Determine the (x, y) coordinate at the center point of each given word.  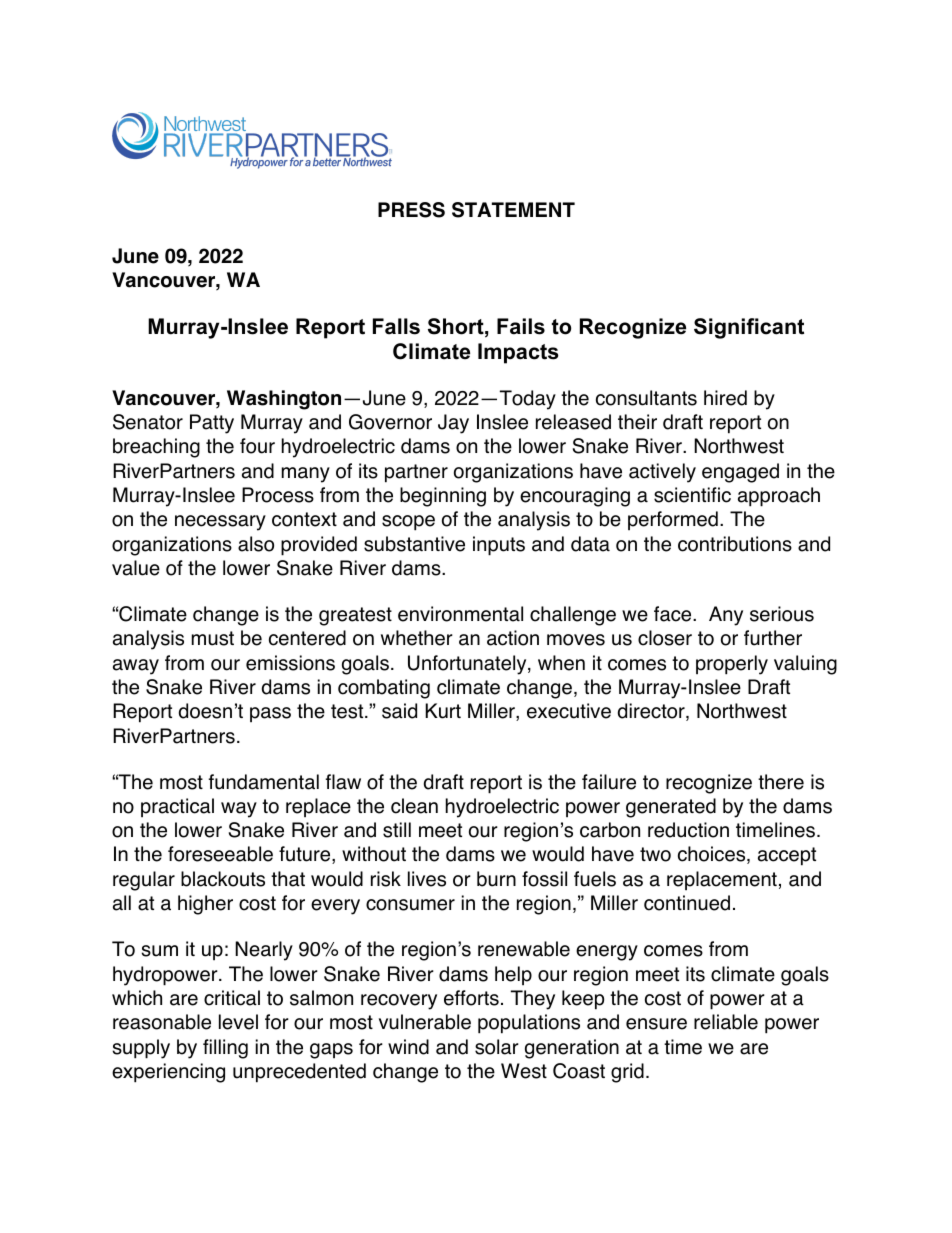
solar (497, 1047)
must (213, 638)
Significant (749, 328)
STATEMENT (513, 210)
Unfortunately (468, 665)
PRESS (411, 210)
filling (225, 1049)
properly (732, 665)
